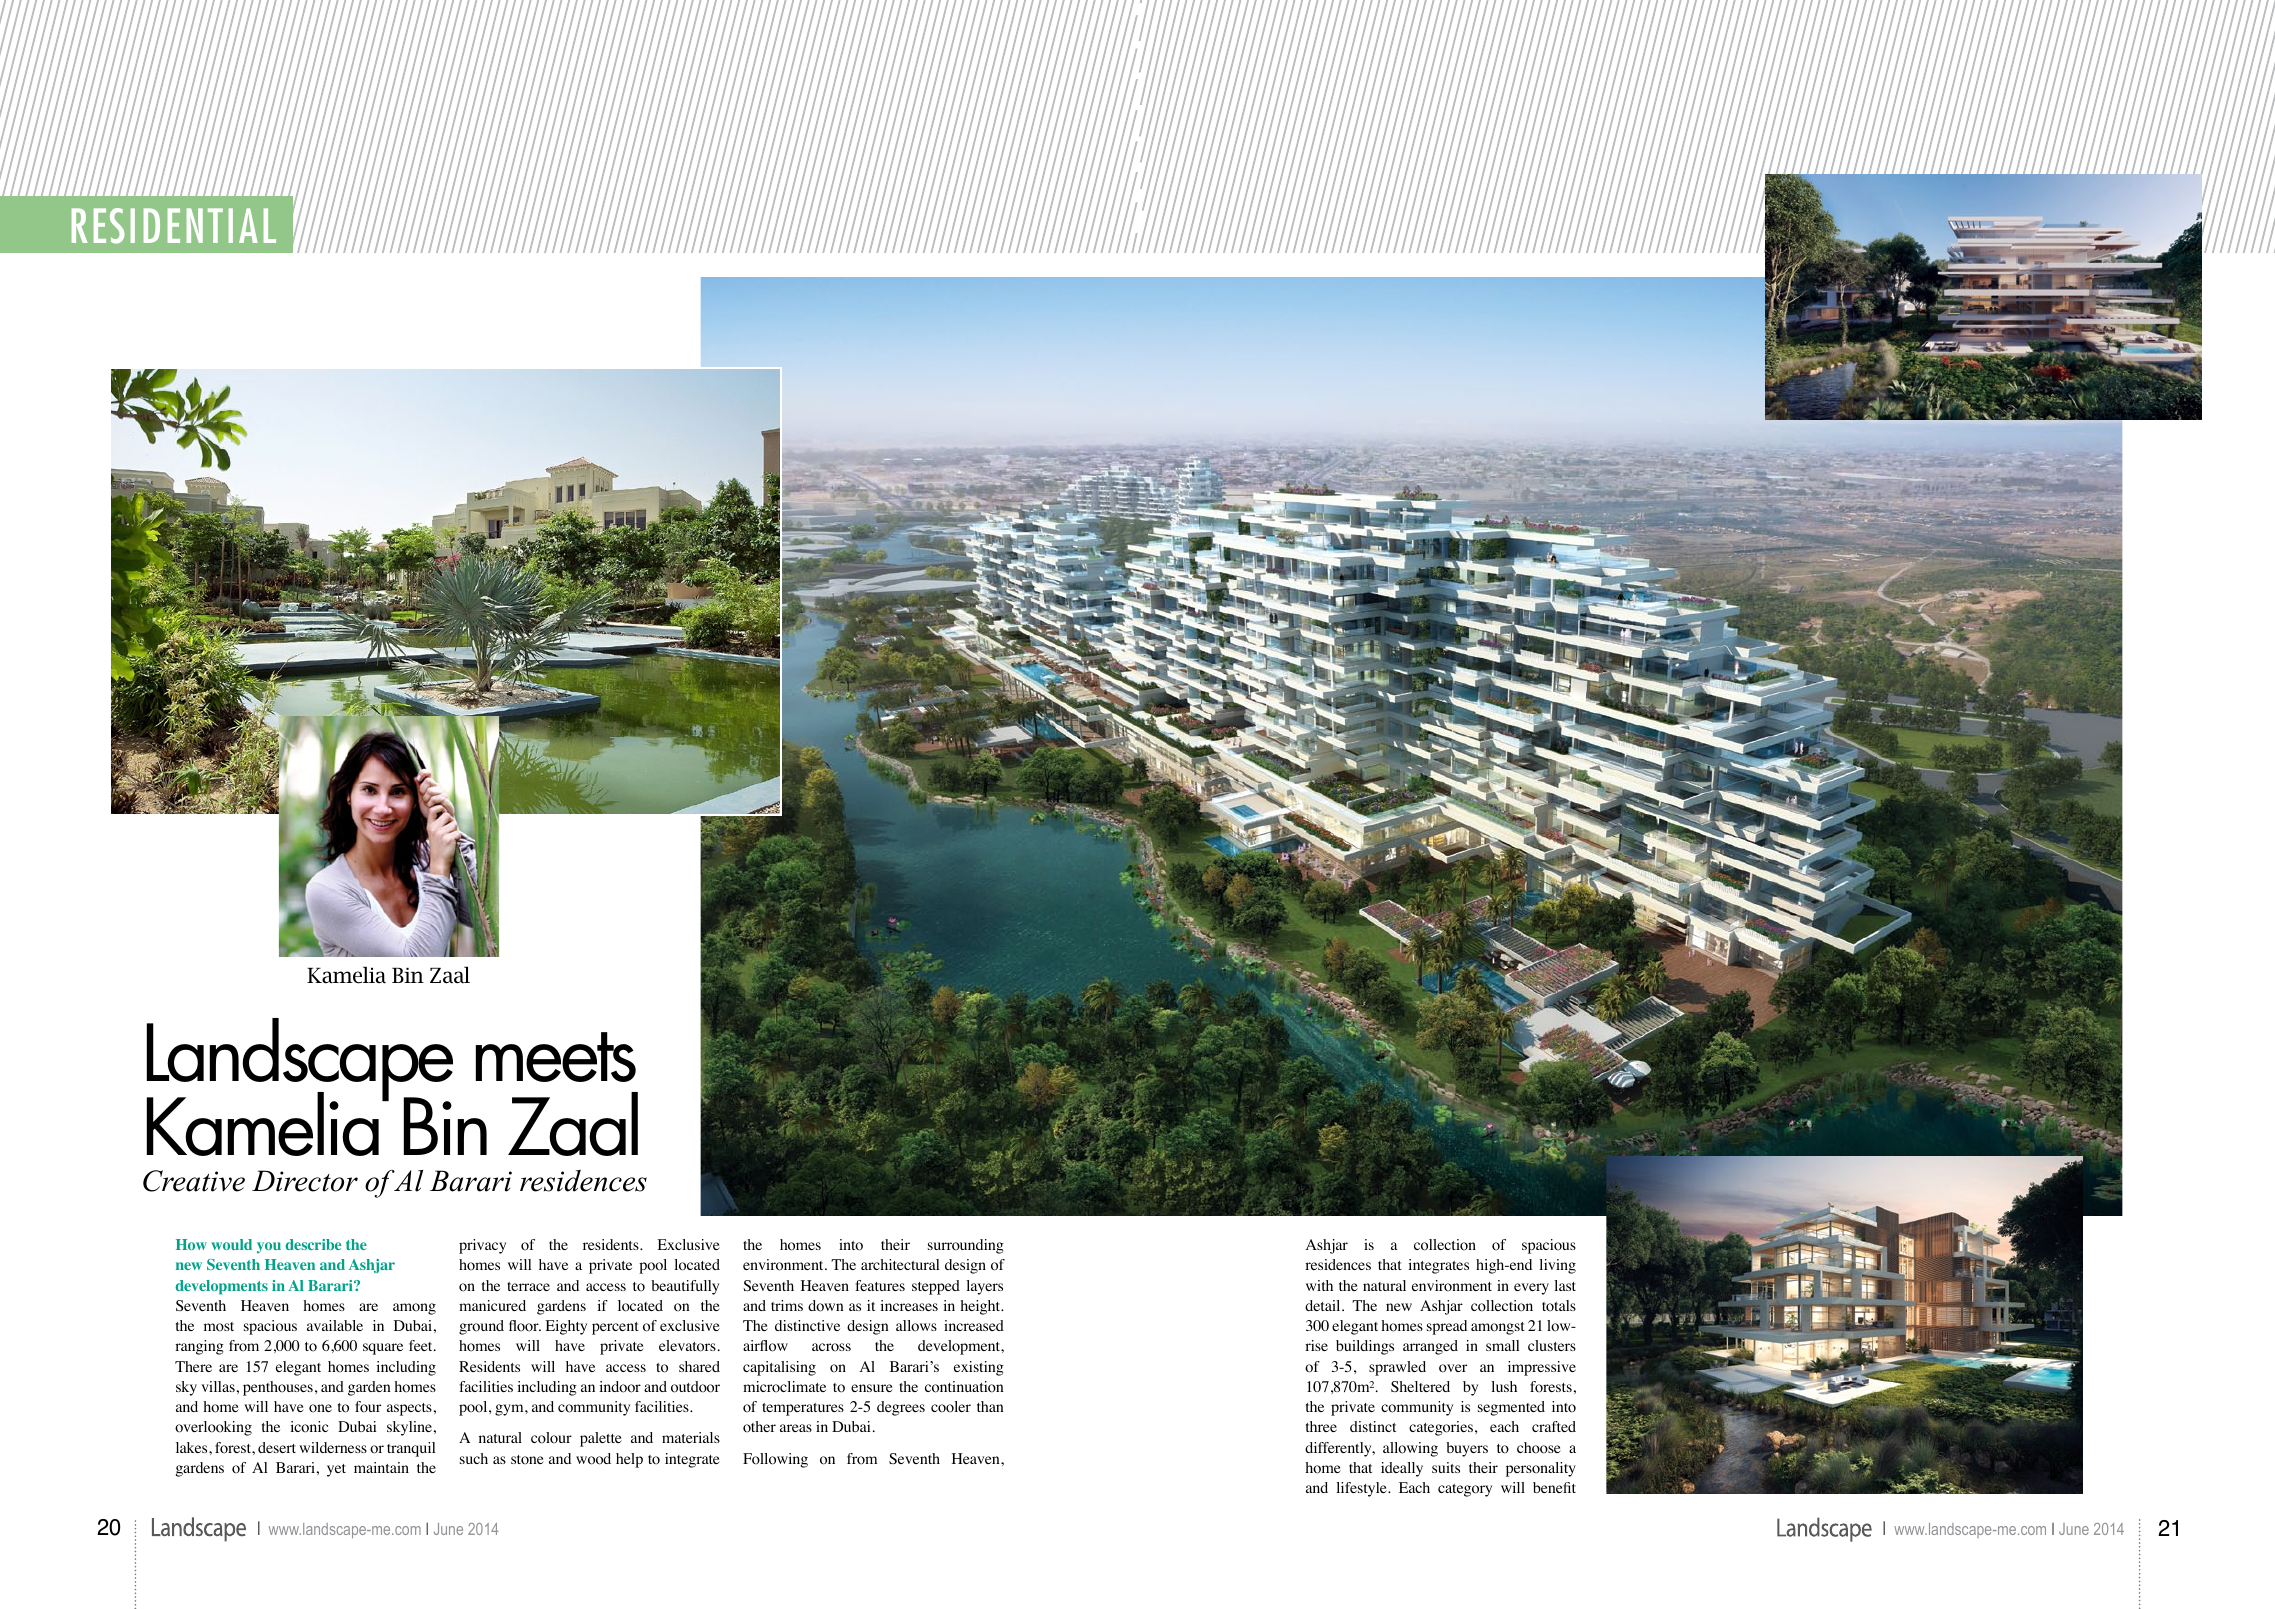  Describe the element at coordinates (305, 1181) in the document. I see `Director` at that location.
